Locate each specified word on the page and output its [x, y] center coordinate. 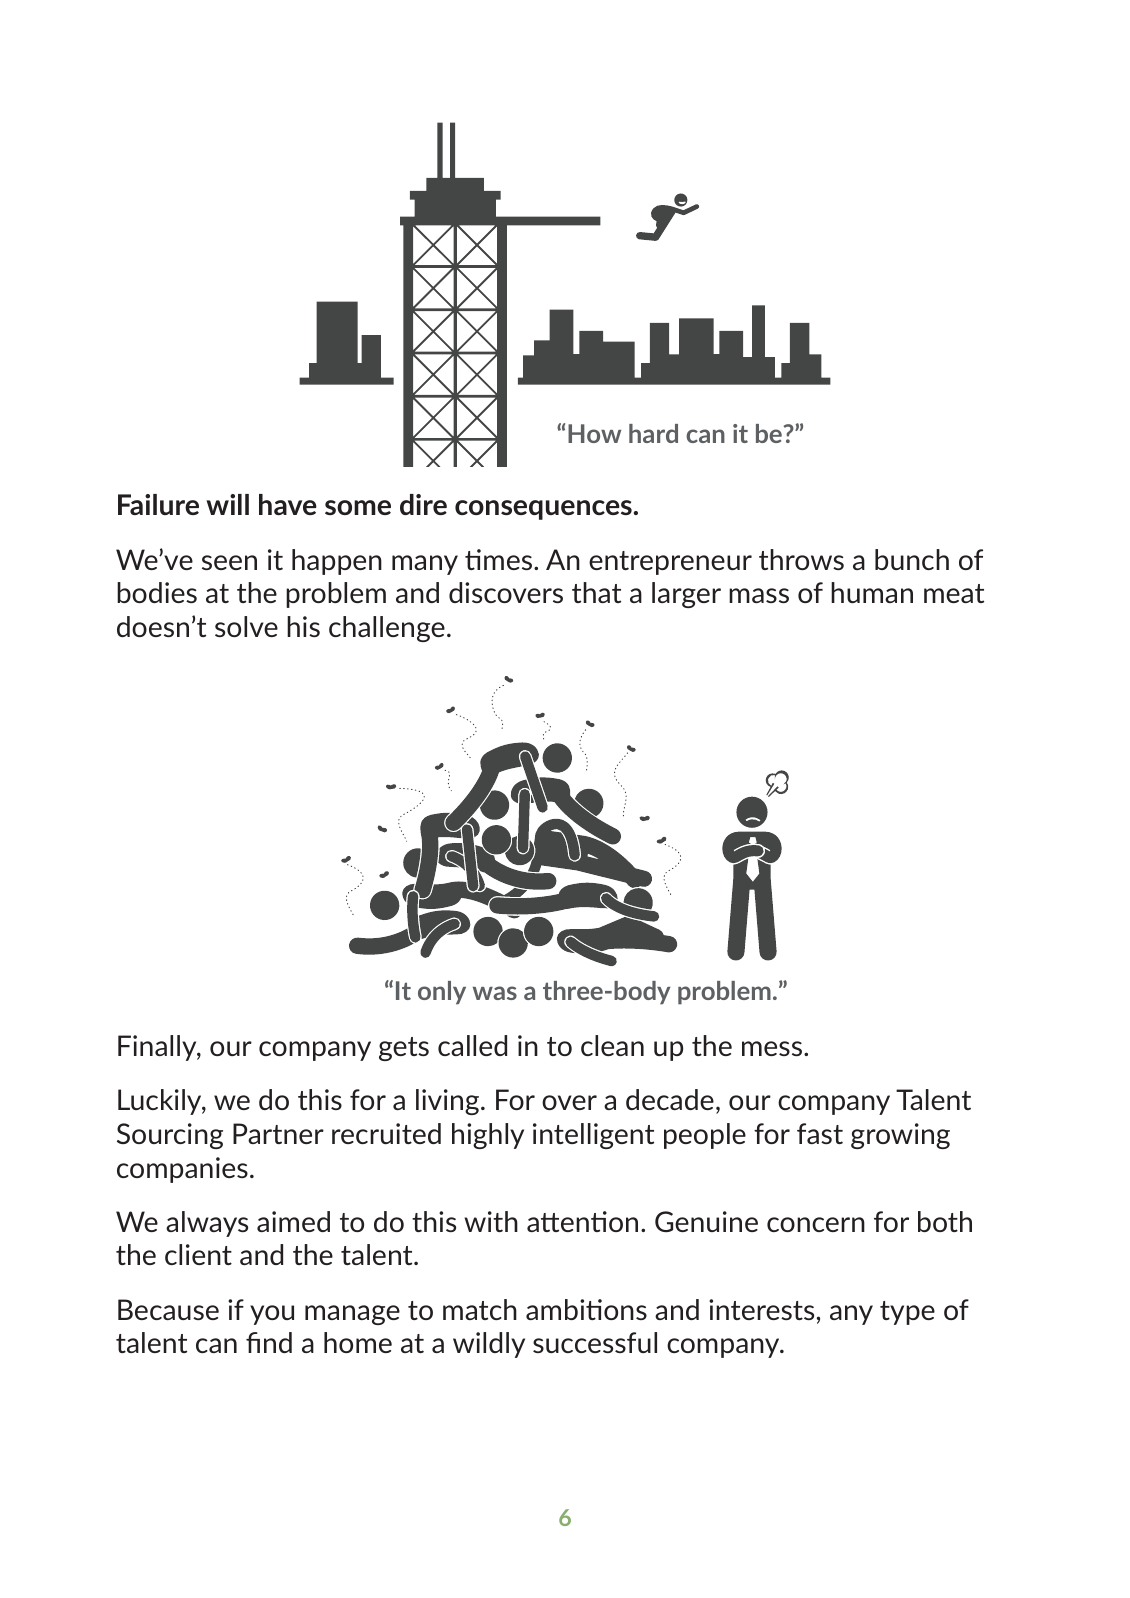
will [227, 504]
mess [773, 1048]
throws [801, 559]
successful [595, 1342]
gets [404, 1049]
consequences [543, 510]
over [569, 1102]
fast [820, 1133]
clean [612, 1045]
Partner [278, 1133]
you [272, 1315]
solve [246, 626]
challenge [387, 629]
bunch [912, 559]
